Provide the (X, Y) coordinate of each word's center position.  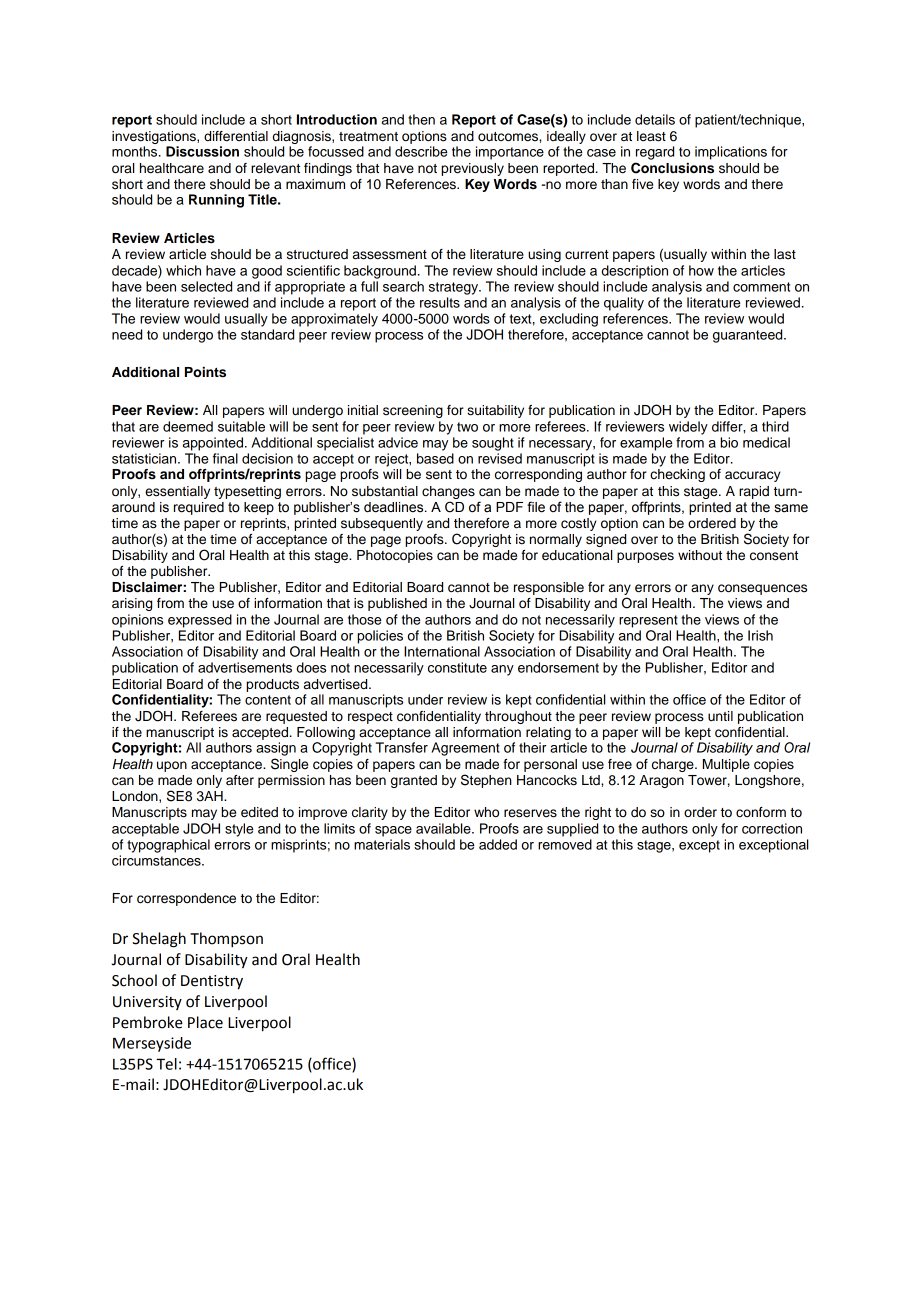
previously (472, 169)
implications (731, 153)
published (397, 604)
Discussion (202, 151)
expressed (200, 621)
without (700, 555)
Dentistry (212, 982)
